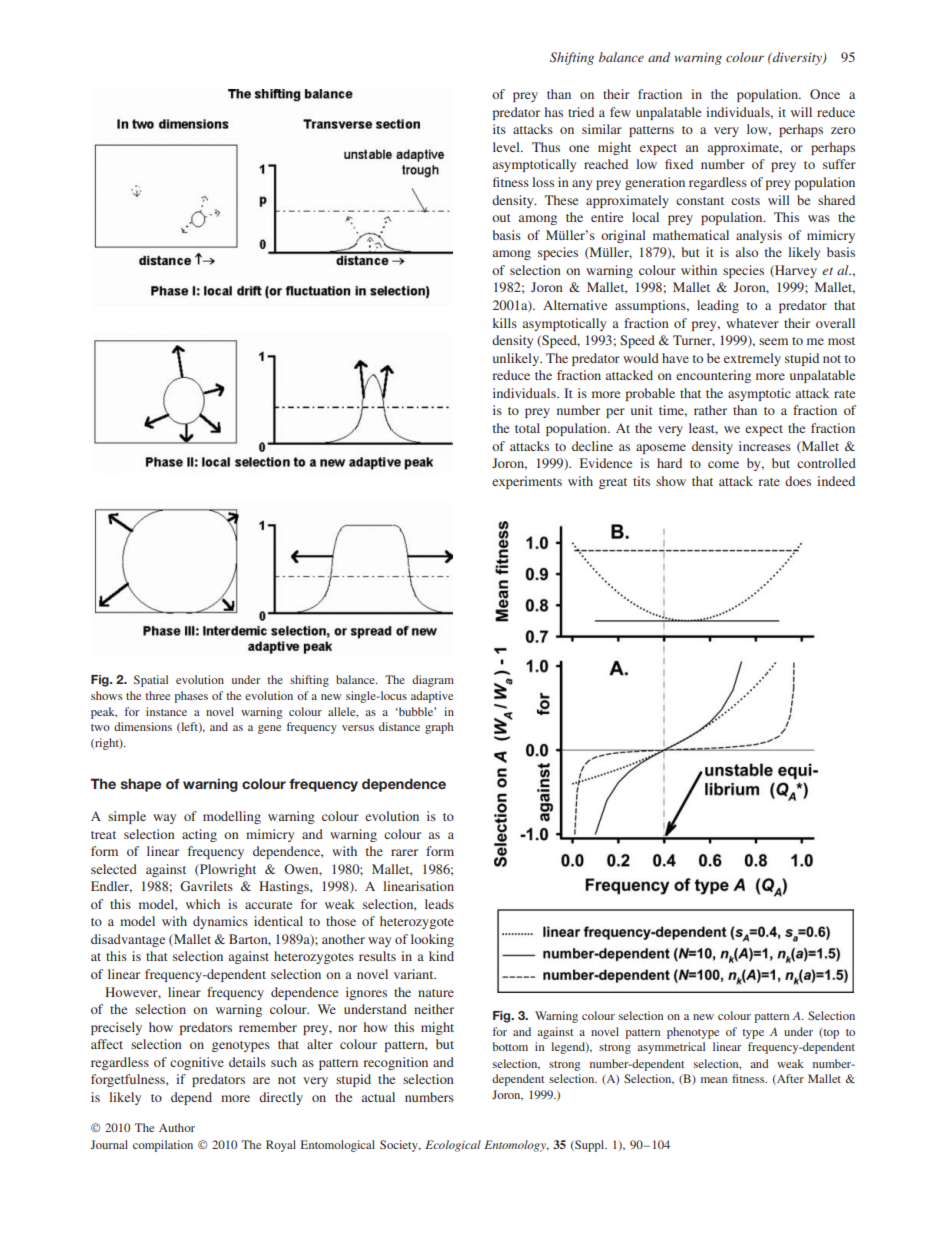 This screenshot has width=952, height=1251. Describe the element at coordinates (507, 147) in the screenshot. I see `level` at that location.
